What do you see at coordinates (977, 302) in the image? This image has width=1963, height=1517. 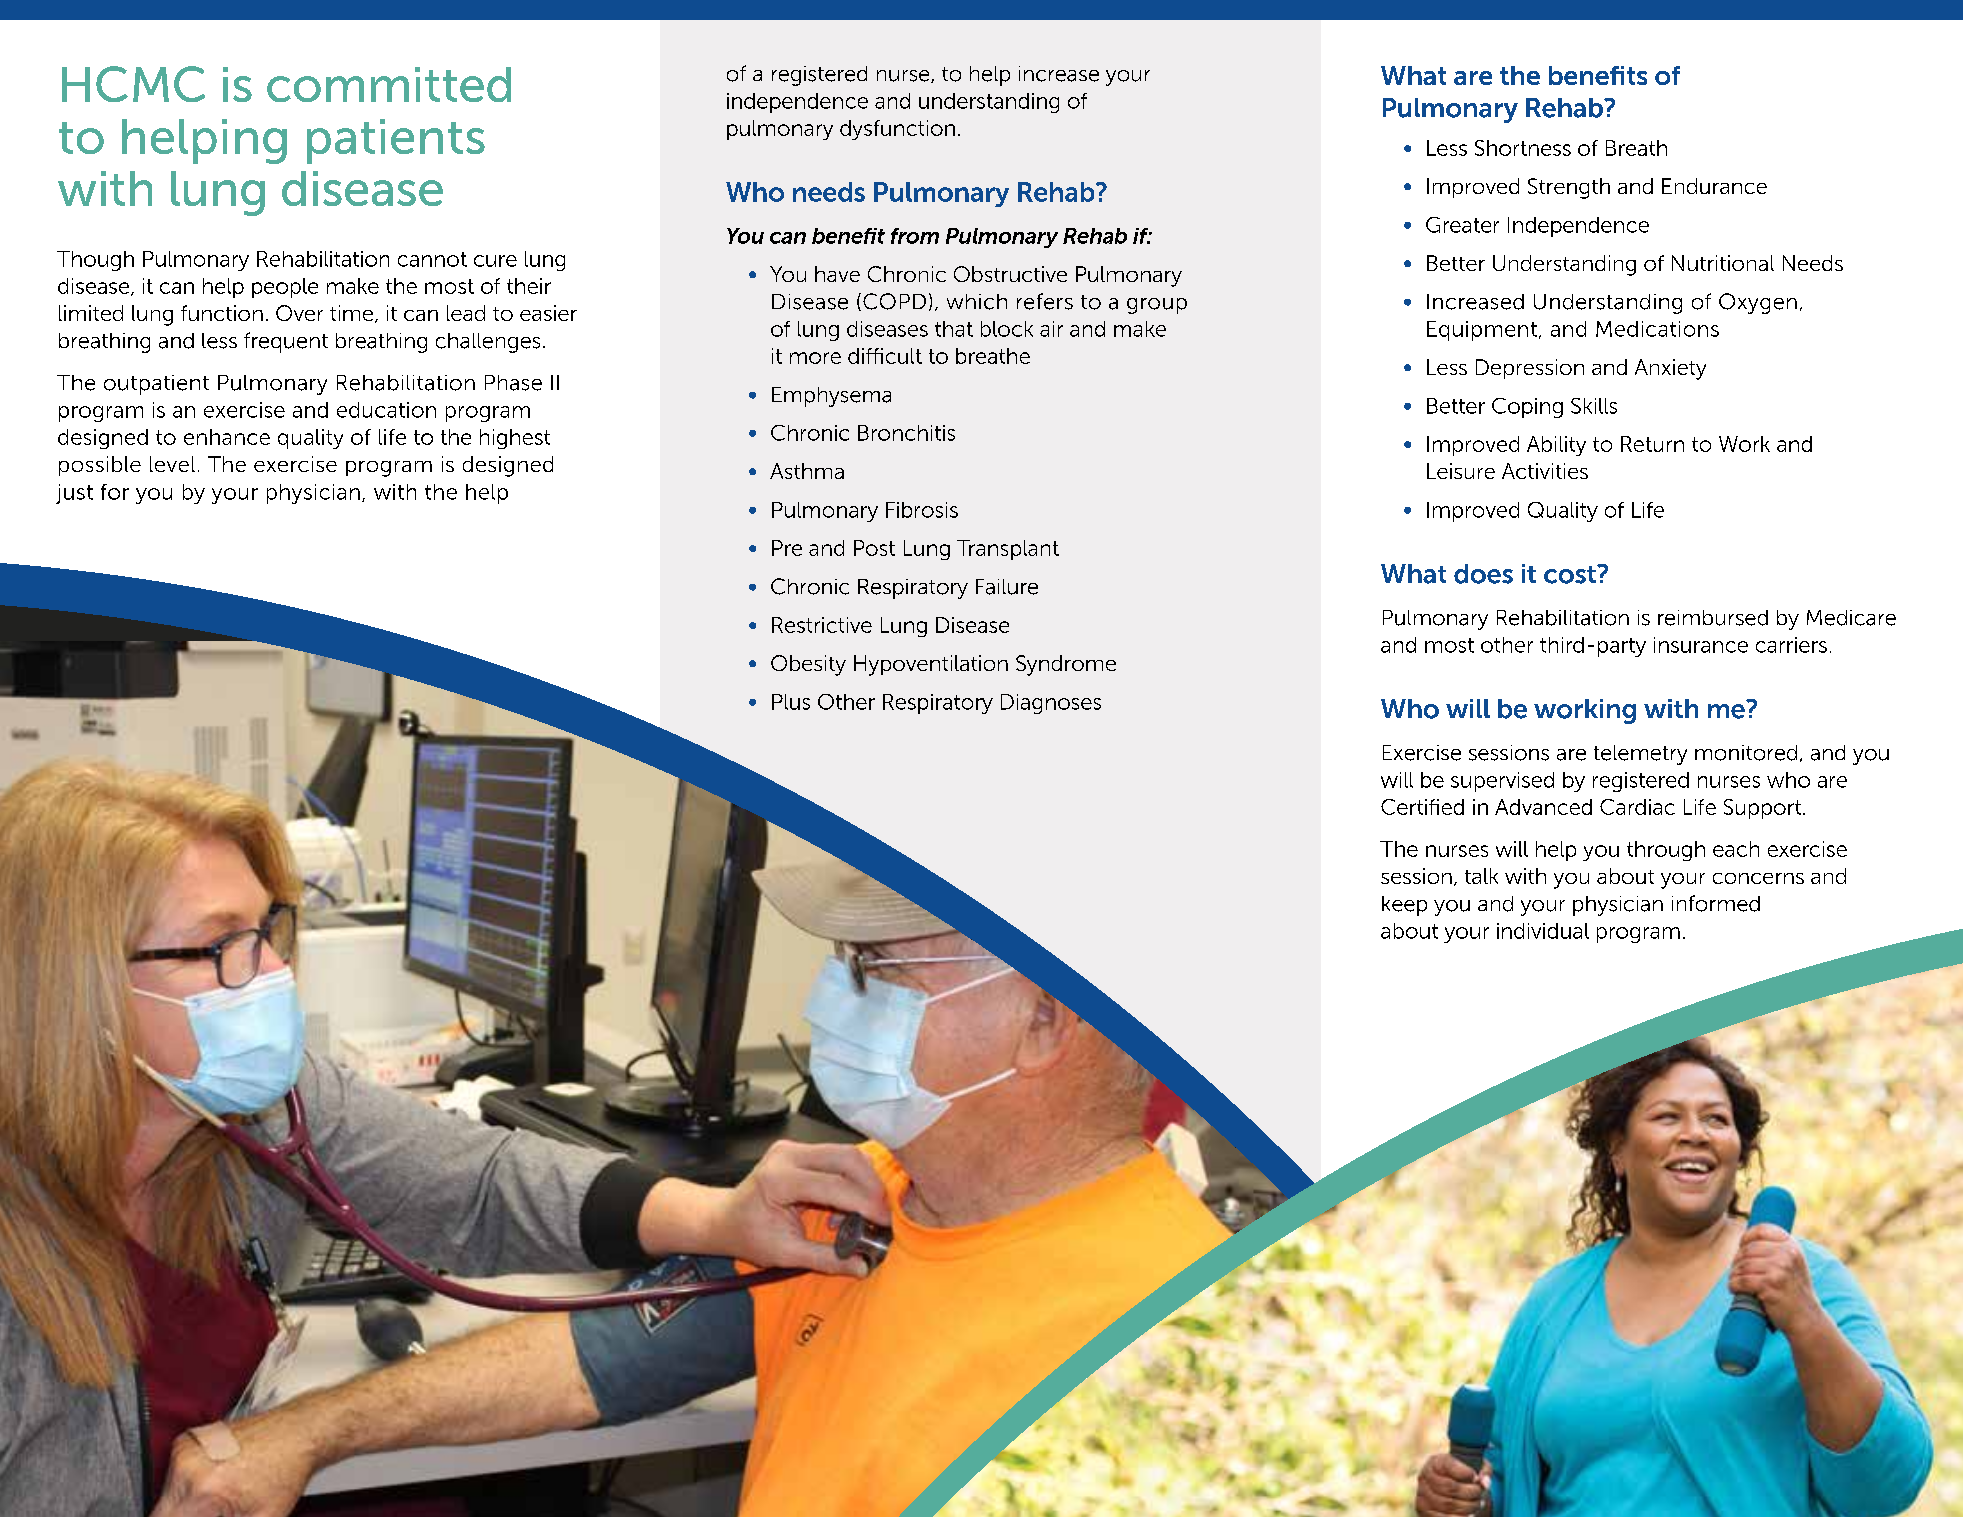 I see `which` at bounding box center [977, 302].
